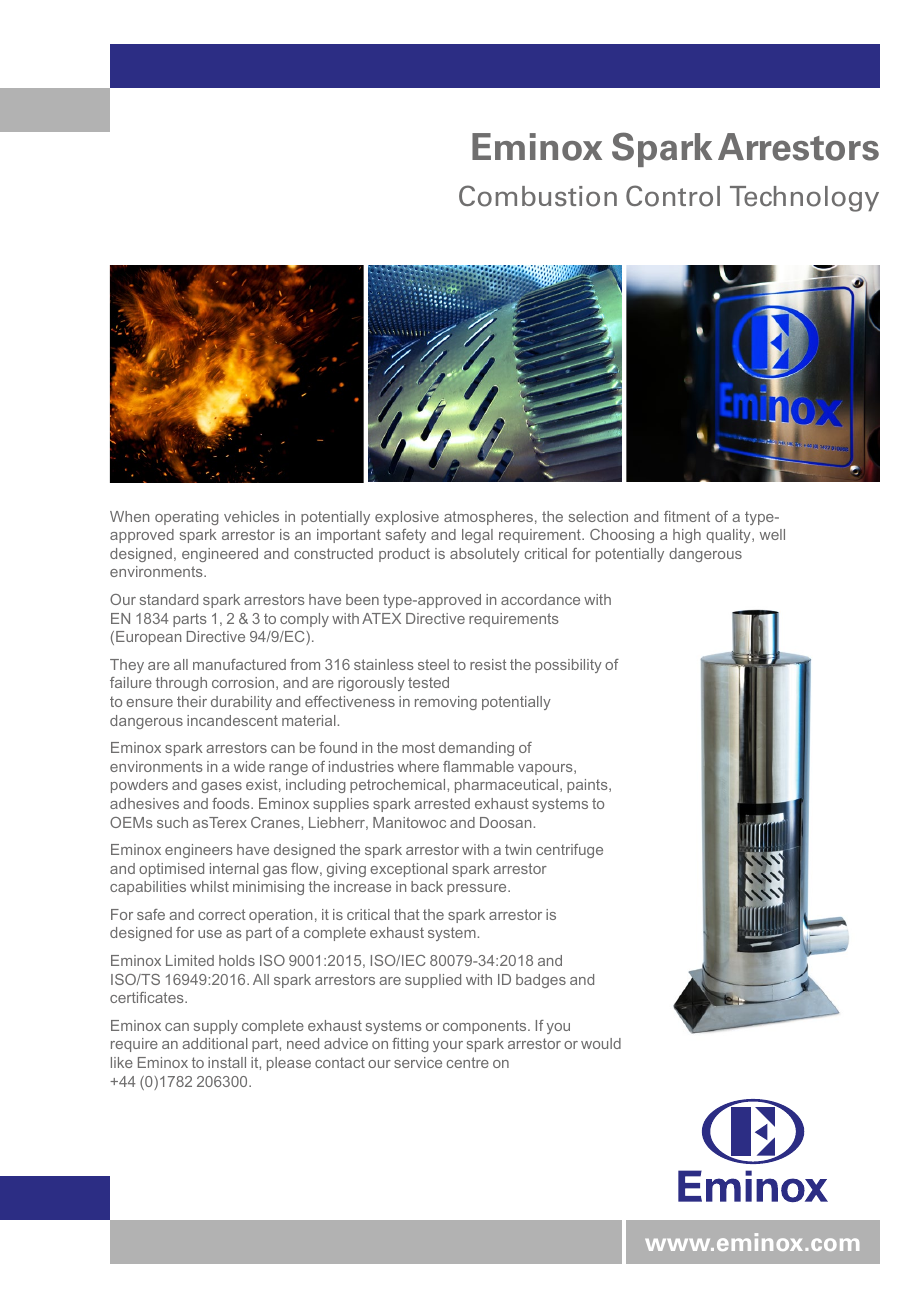 This screenshot has height=1308, width=924. I want to click on additional, so click(215, 1043).
